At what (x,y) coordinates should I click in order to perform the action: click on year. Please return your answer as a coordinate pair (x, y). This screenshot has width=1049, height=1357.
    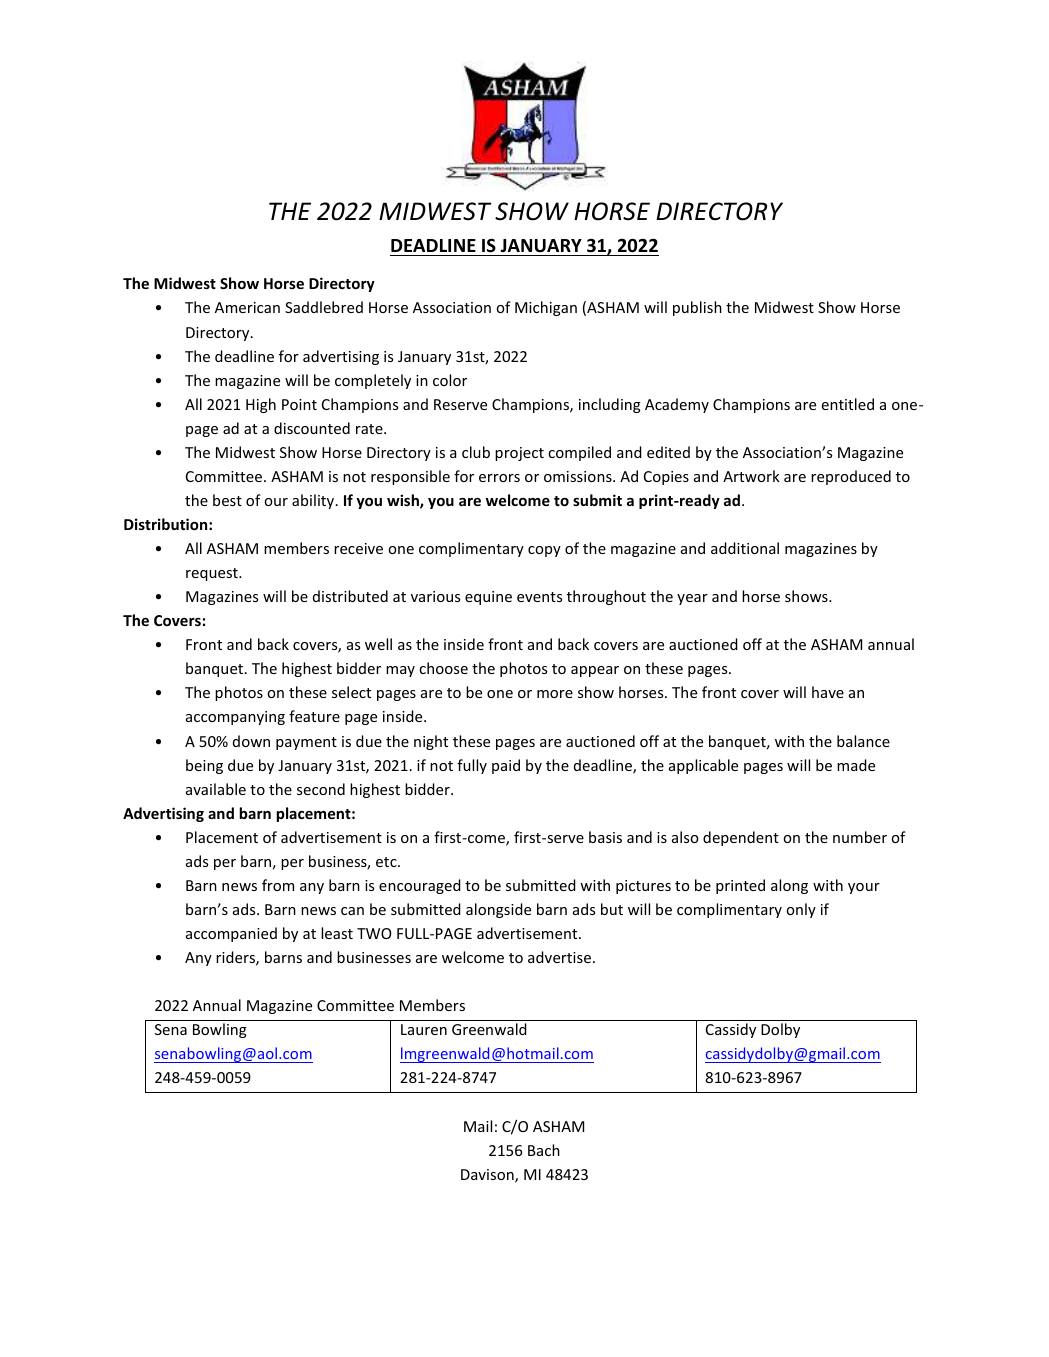
    Looking at the image, I should click on (692, 599).
